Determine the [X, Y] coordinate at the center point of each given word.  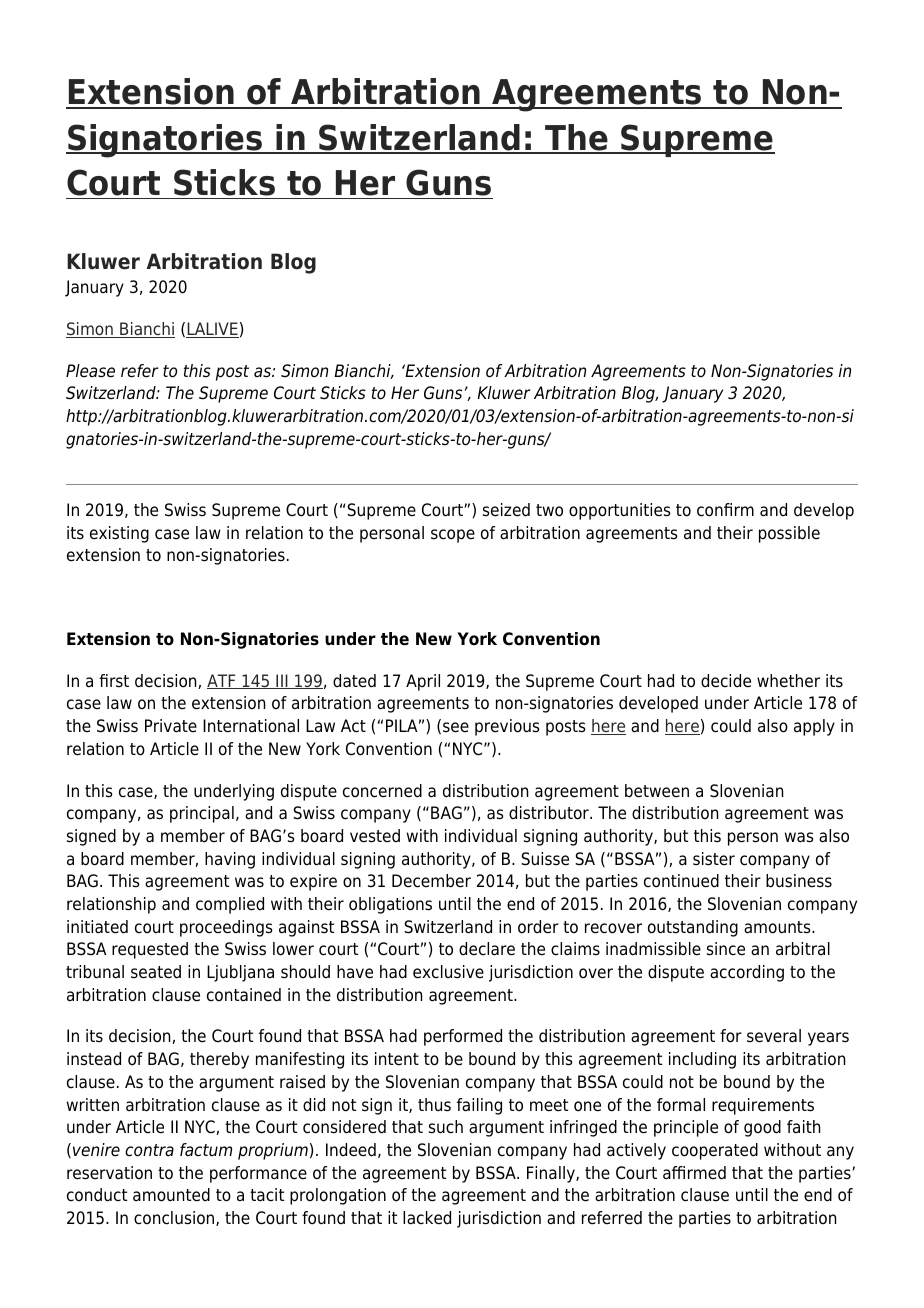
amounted [171, 1195]
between [657, 791]
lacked [427, 1218]
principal [202, 814]
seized [506, 510]
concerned [382, 791]
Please [90, 371]
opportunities [620, 511]
